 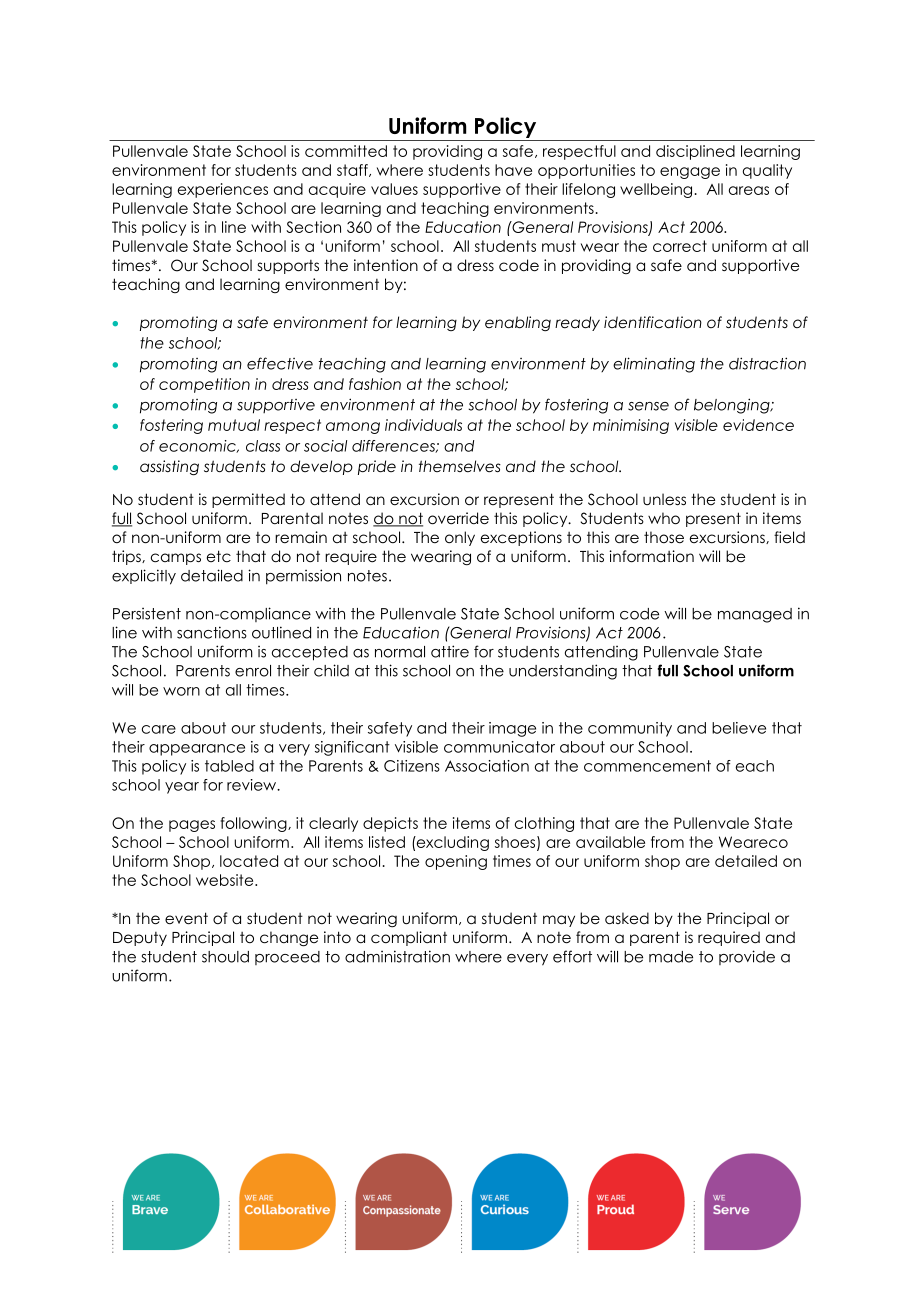 I want to click on experiences, so click(x=223, y=190).
